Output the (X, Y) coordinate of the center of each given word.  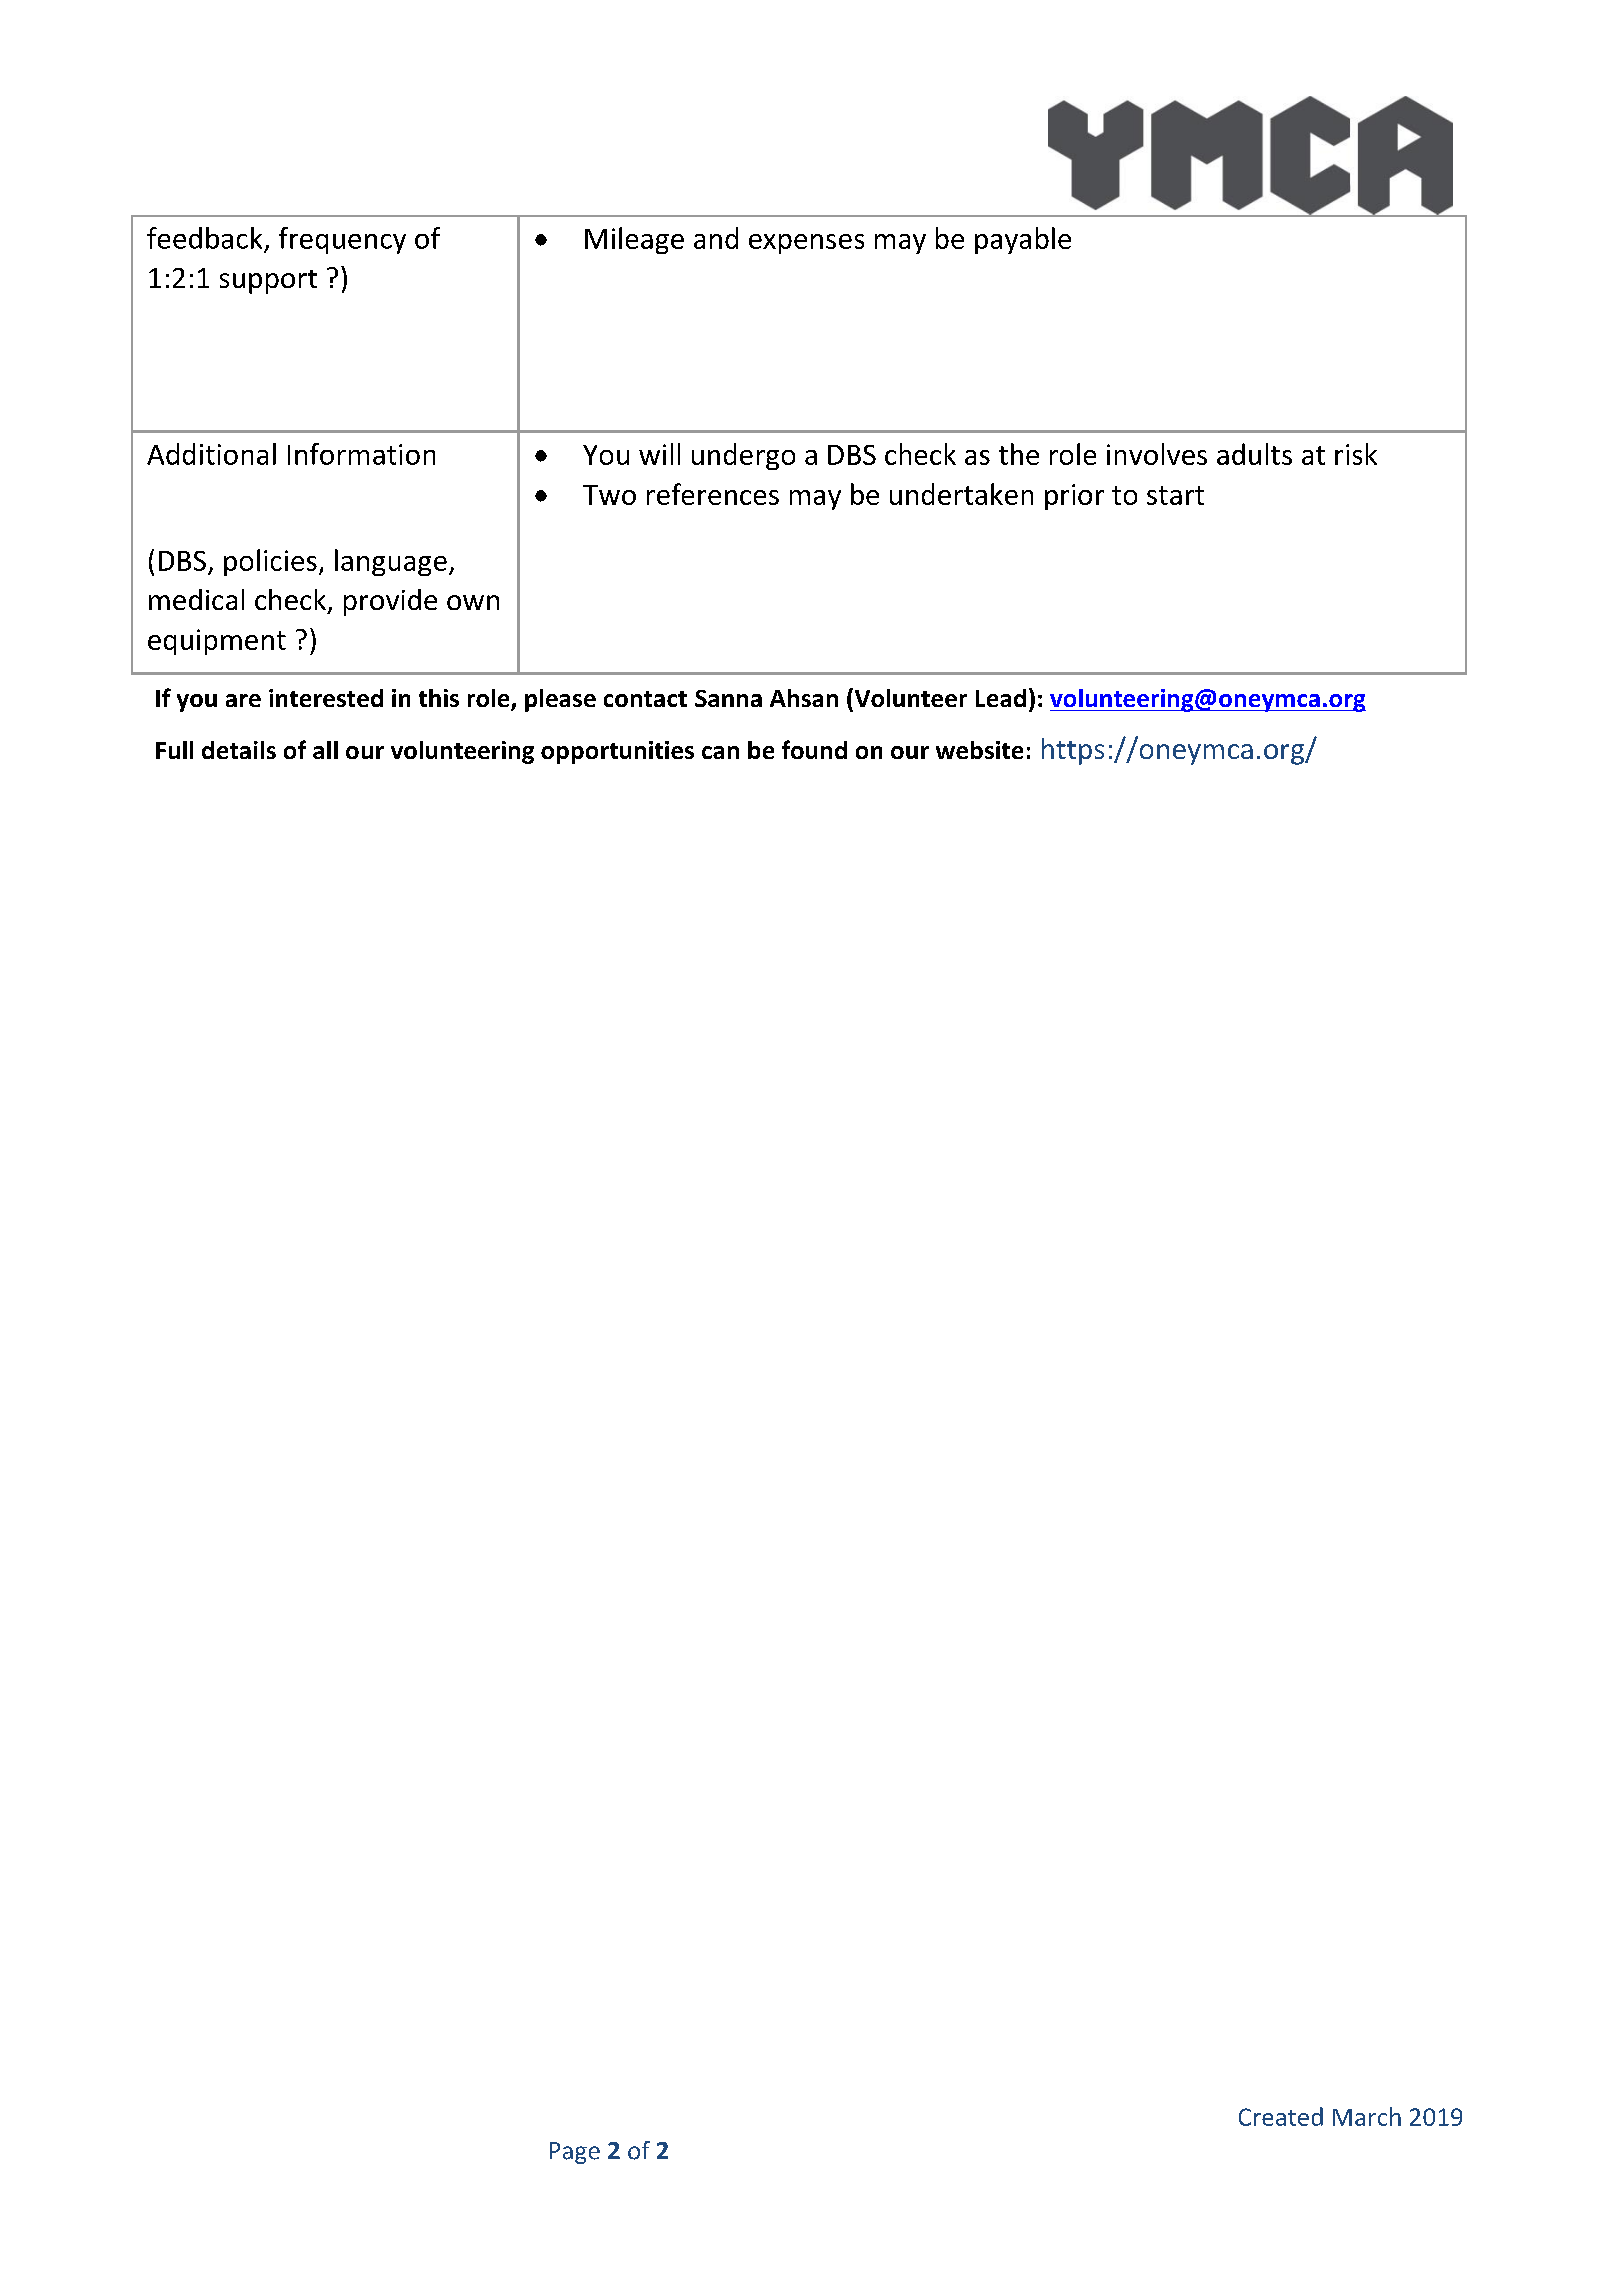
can (720, 752)
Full (174, 750)
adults (1254, 454)
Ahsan (804, 698)
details (239, 750)
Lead (1001, 698)
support (268, 282)
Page (575, 2153)
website (979, 750)
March (1367, 2116)
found (814, 749)
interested (326, 698)
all (325, 750)
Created (1281, 2116)
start (1175, 495)
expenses (806, 244)
